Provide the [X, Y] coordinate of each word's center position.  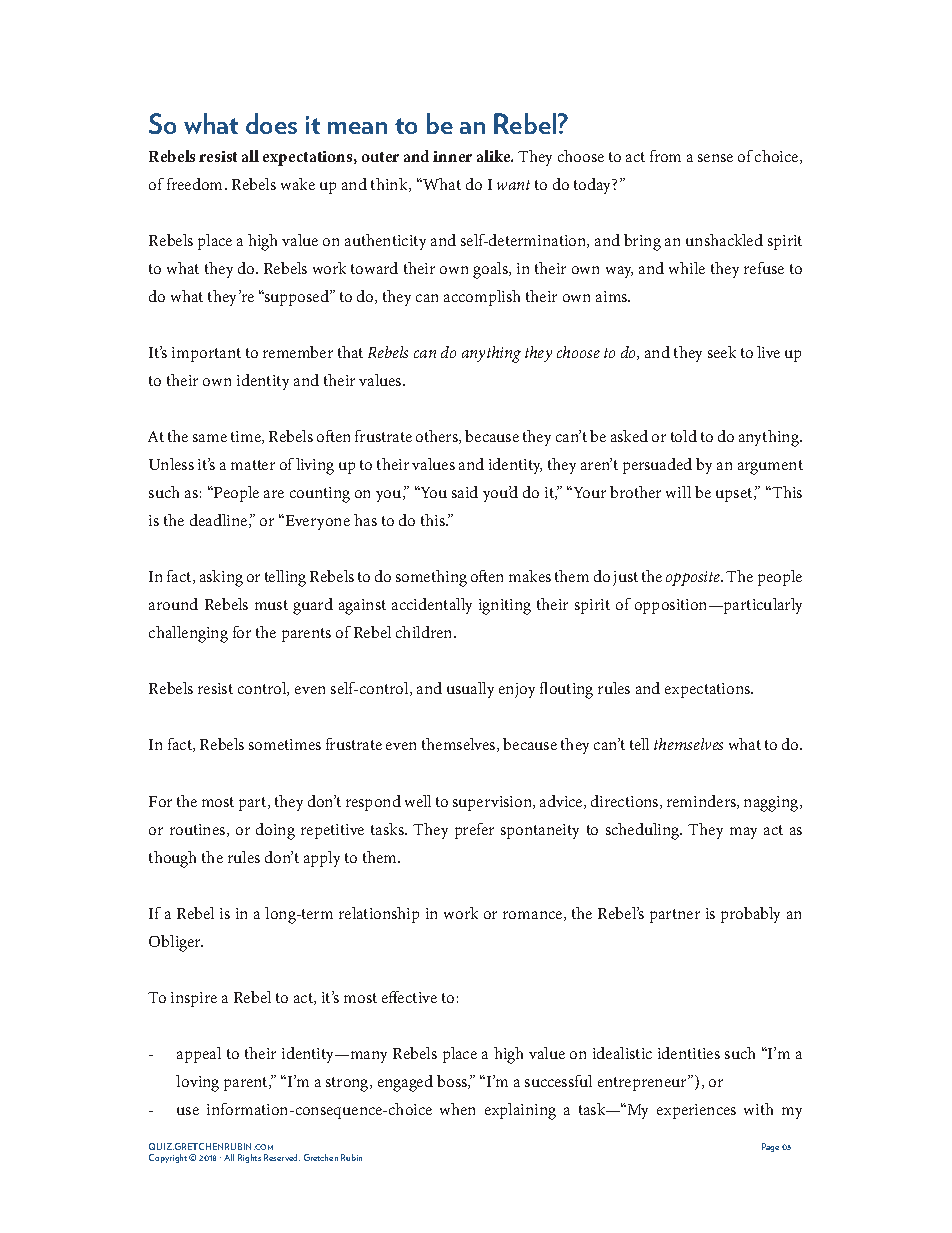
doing [275, 831]
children [425, 632]
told [684, 436]
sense [715, 158]
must [271, 605]
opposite [694, 578]
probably [750, 915]
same [210, 438]
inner [452, 156]
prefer [474, 831]
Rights [249, 1158]
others [438, 437]
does [271, 123]
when [457, 1109]
